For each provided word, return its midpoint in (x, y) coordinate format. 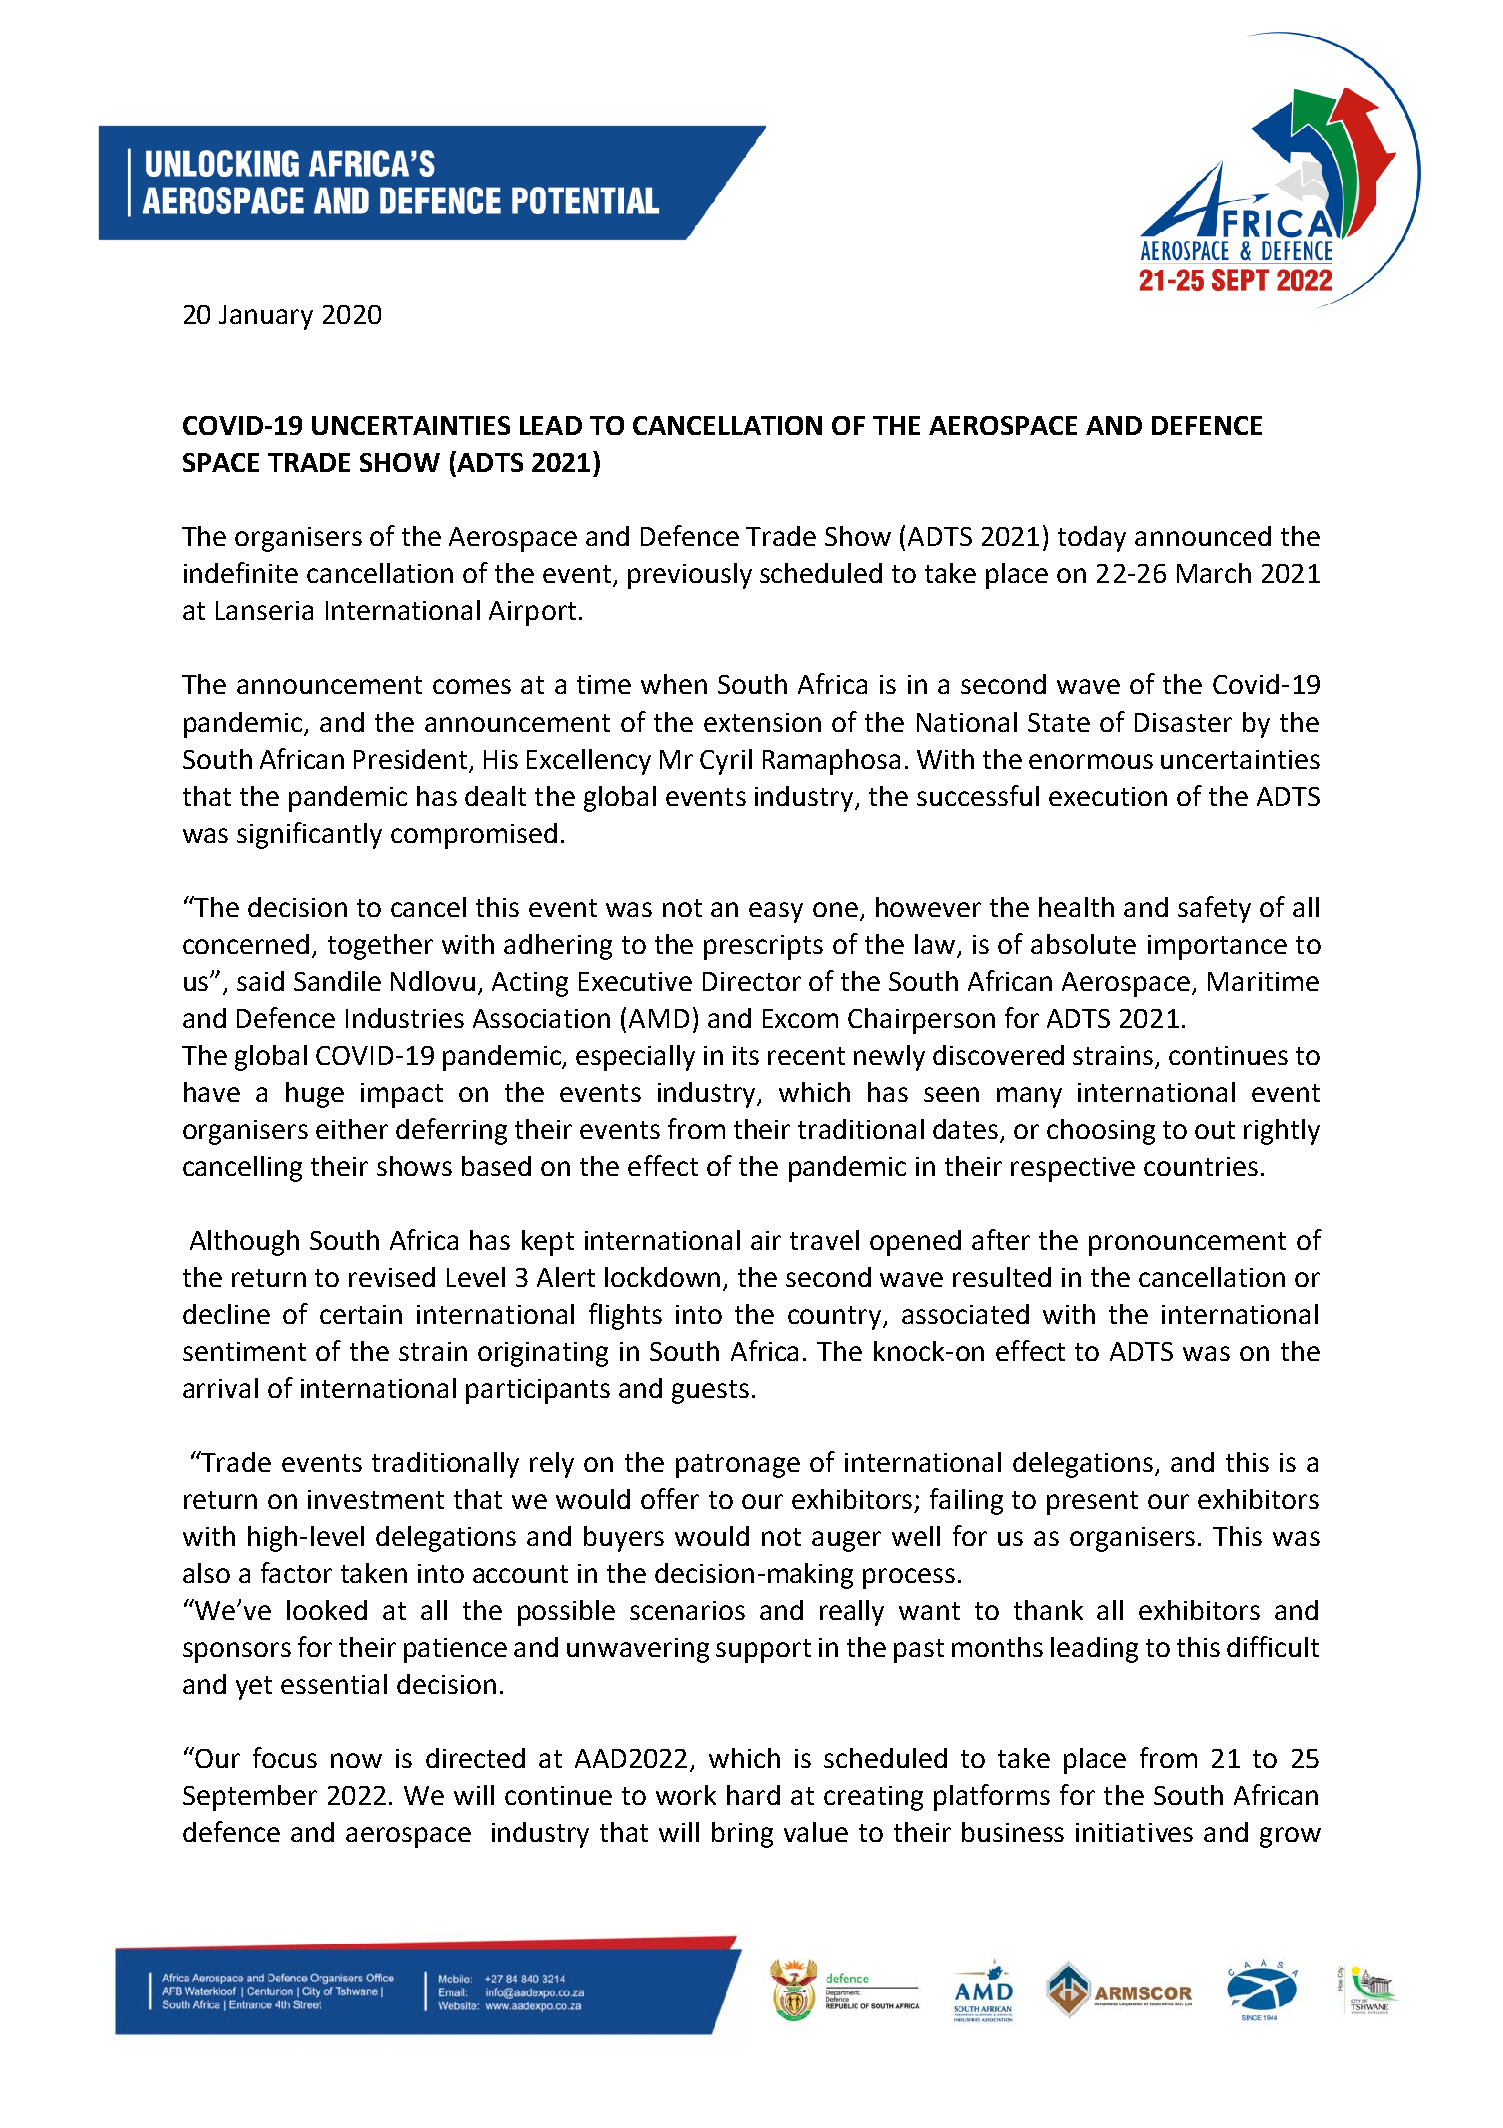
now (356, 1760)
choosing (1101, 1132)
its (746, 1055)
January (266, 317)
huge (315, 1095)
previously (690, 576)
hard (753, 1795)
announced (1203, 536)
